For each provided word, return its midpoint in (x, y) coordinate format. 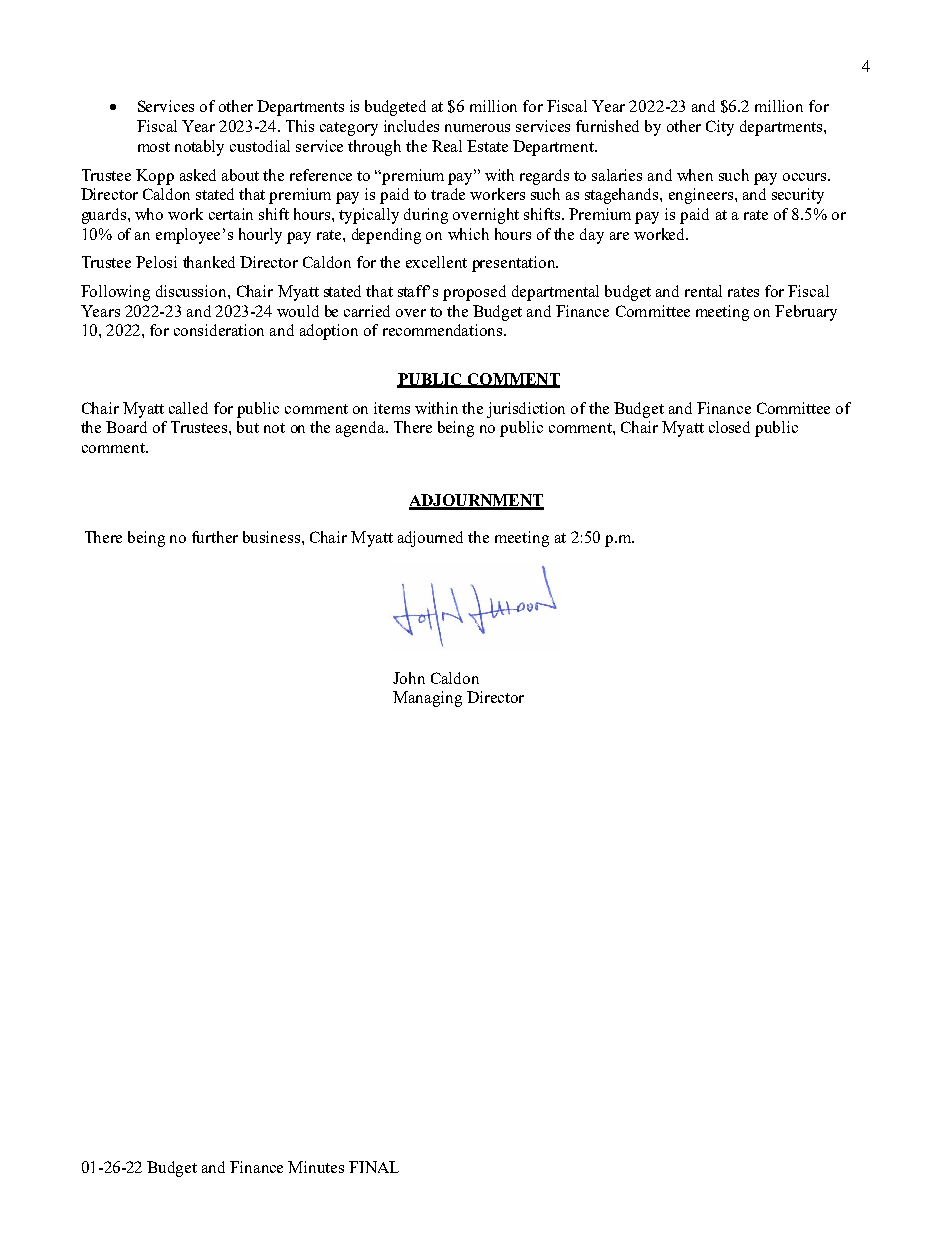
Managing (427, 699)
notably (199, 148)
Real (447, 146)
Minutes (316, 1167)
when (695, 175)
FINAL (374, 1167)
